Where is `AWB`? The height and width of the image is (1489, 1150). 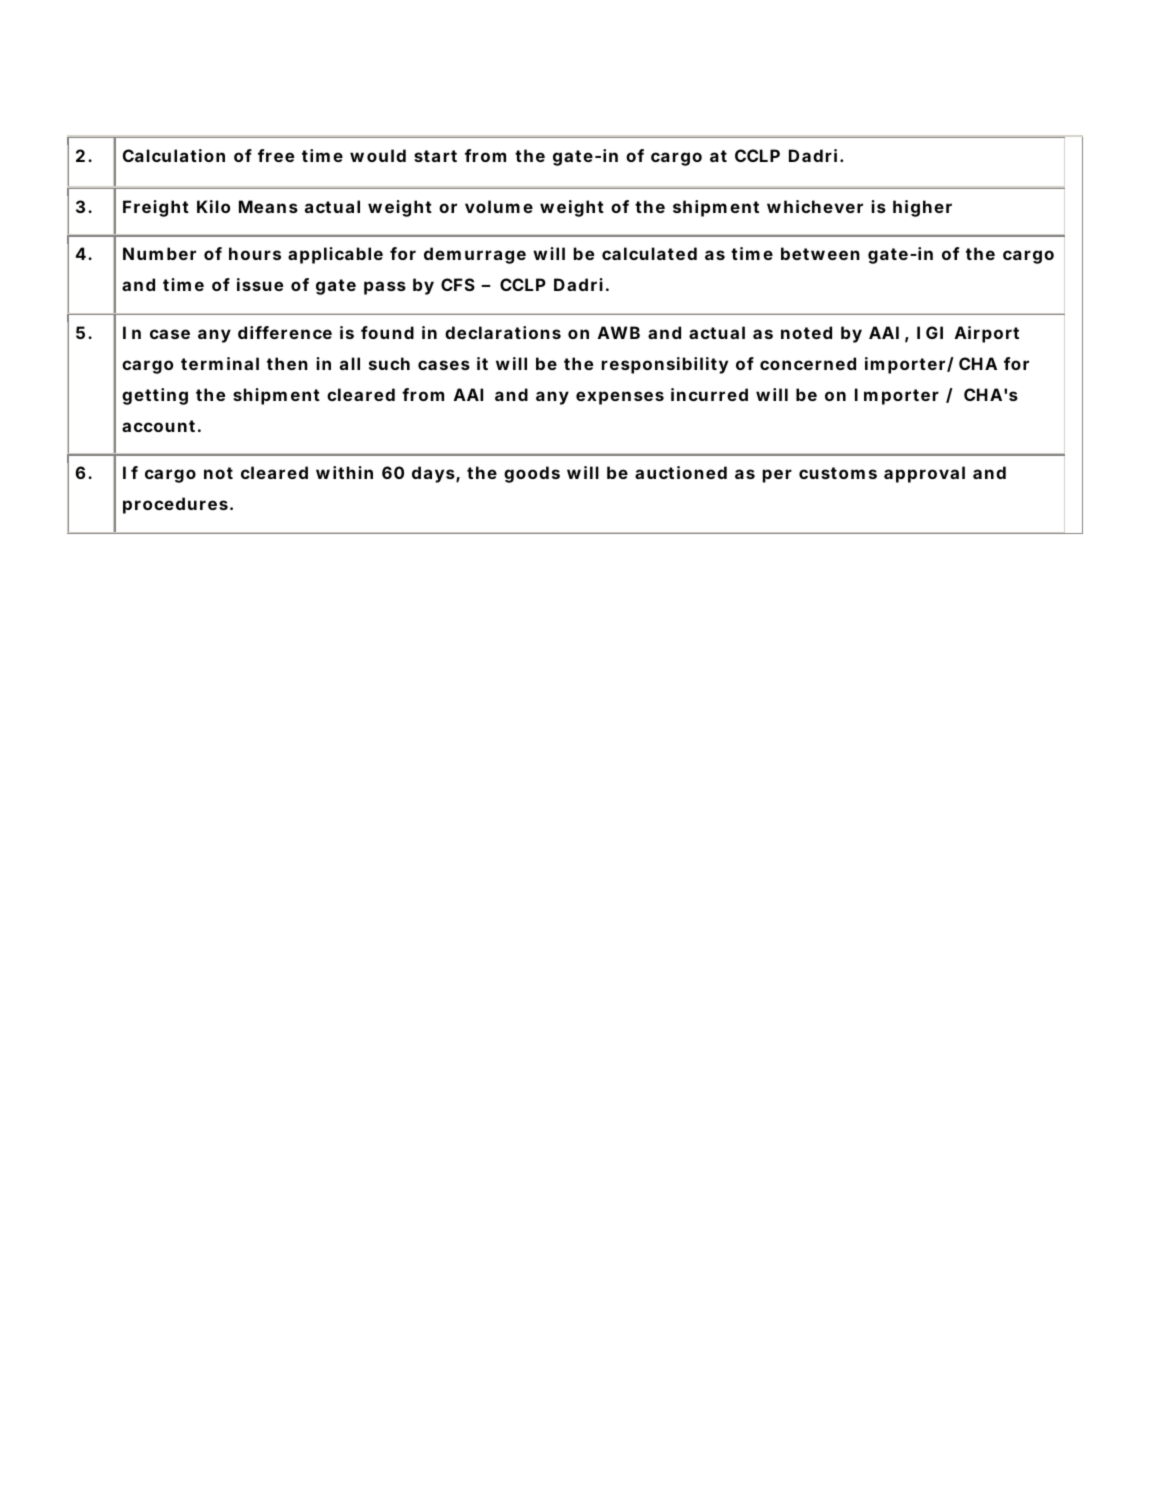
AWB is located at coordinates (619, 332).
